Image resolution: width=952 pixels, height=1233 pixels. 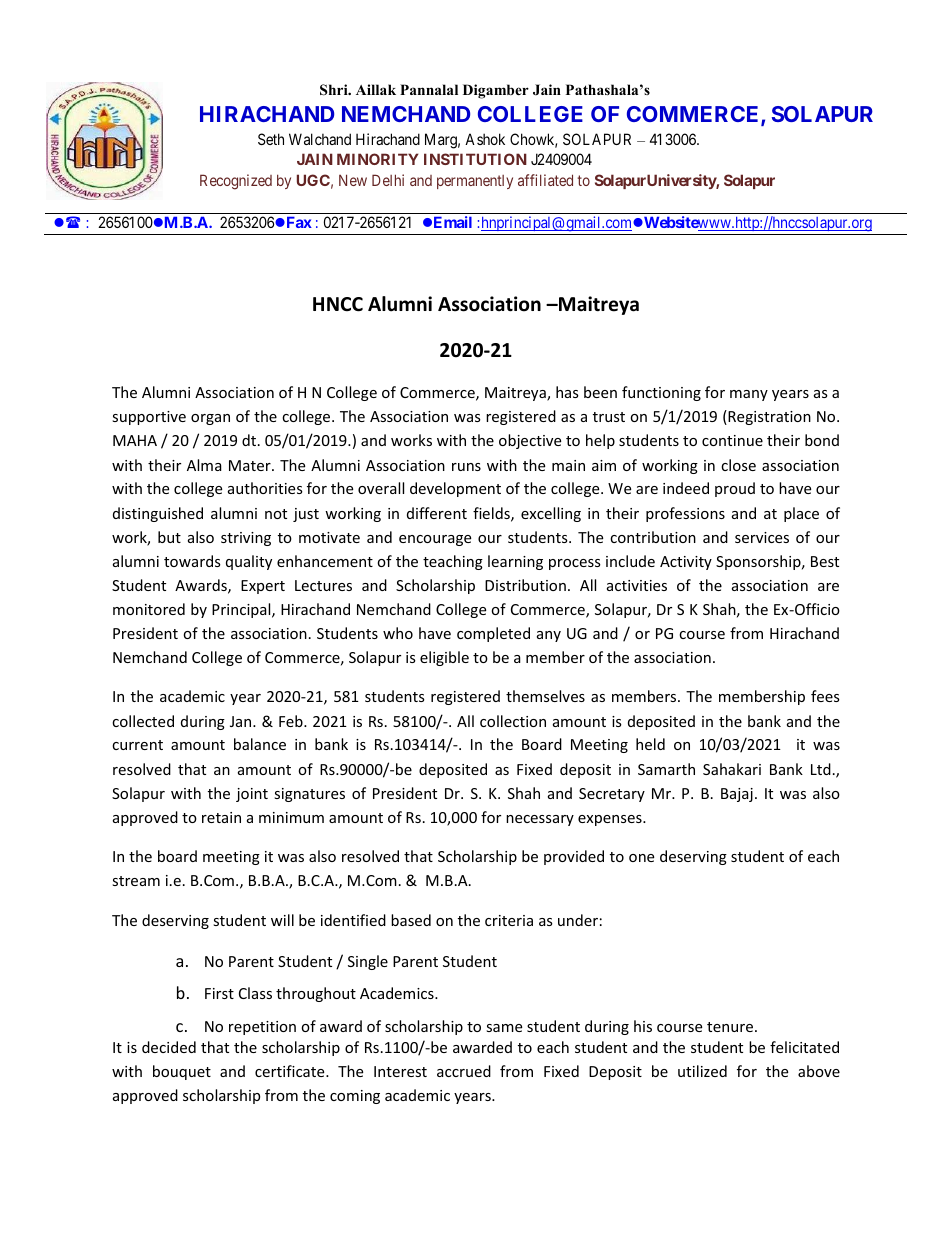 What do you see at coordinates (686, 563) in the screenshot?
I see `Activity` at bounding box center [686, 563].
